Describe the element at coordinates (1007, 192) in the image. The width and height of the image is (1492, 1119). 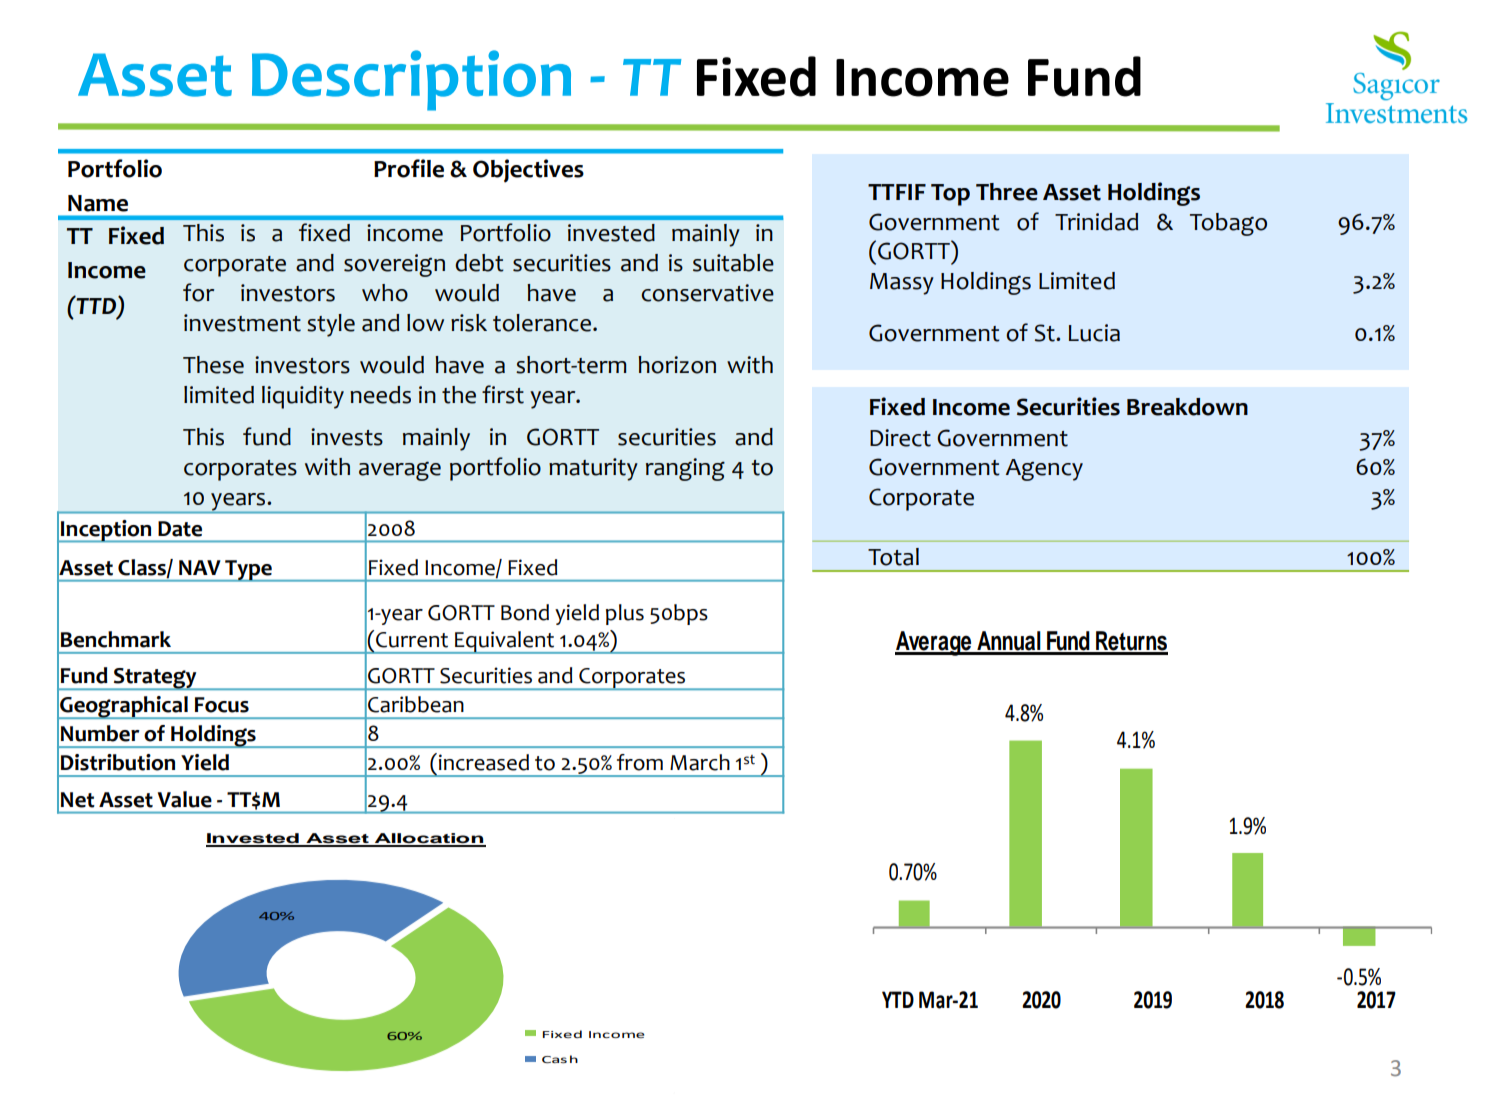
I see `Three` at that location.
